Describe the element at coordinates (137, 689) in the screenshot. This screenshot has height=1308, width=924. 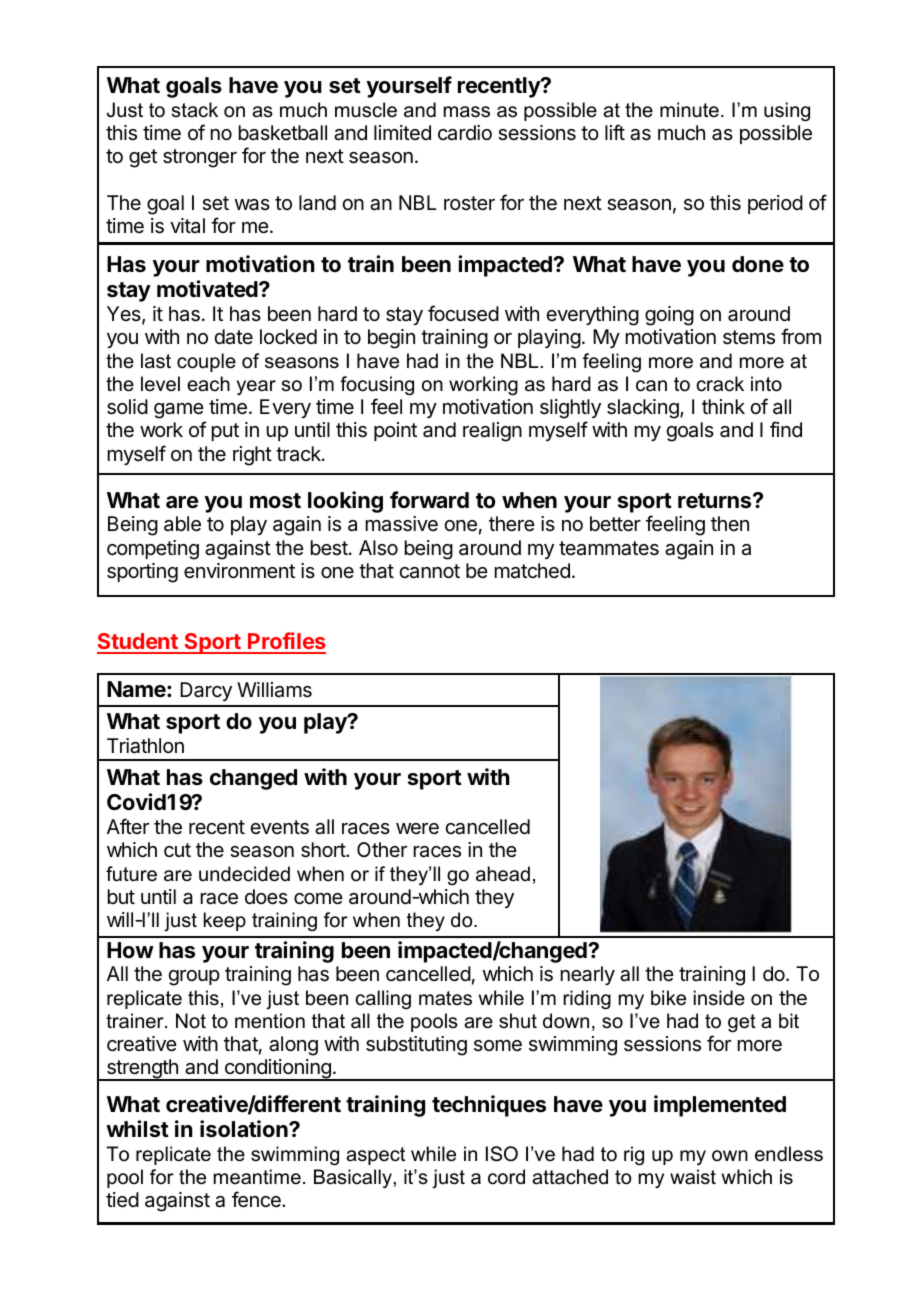
I see `Name` at that location.
